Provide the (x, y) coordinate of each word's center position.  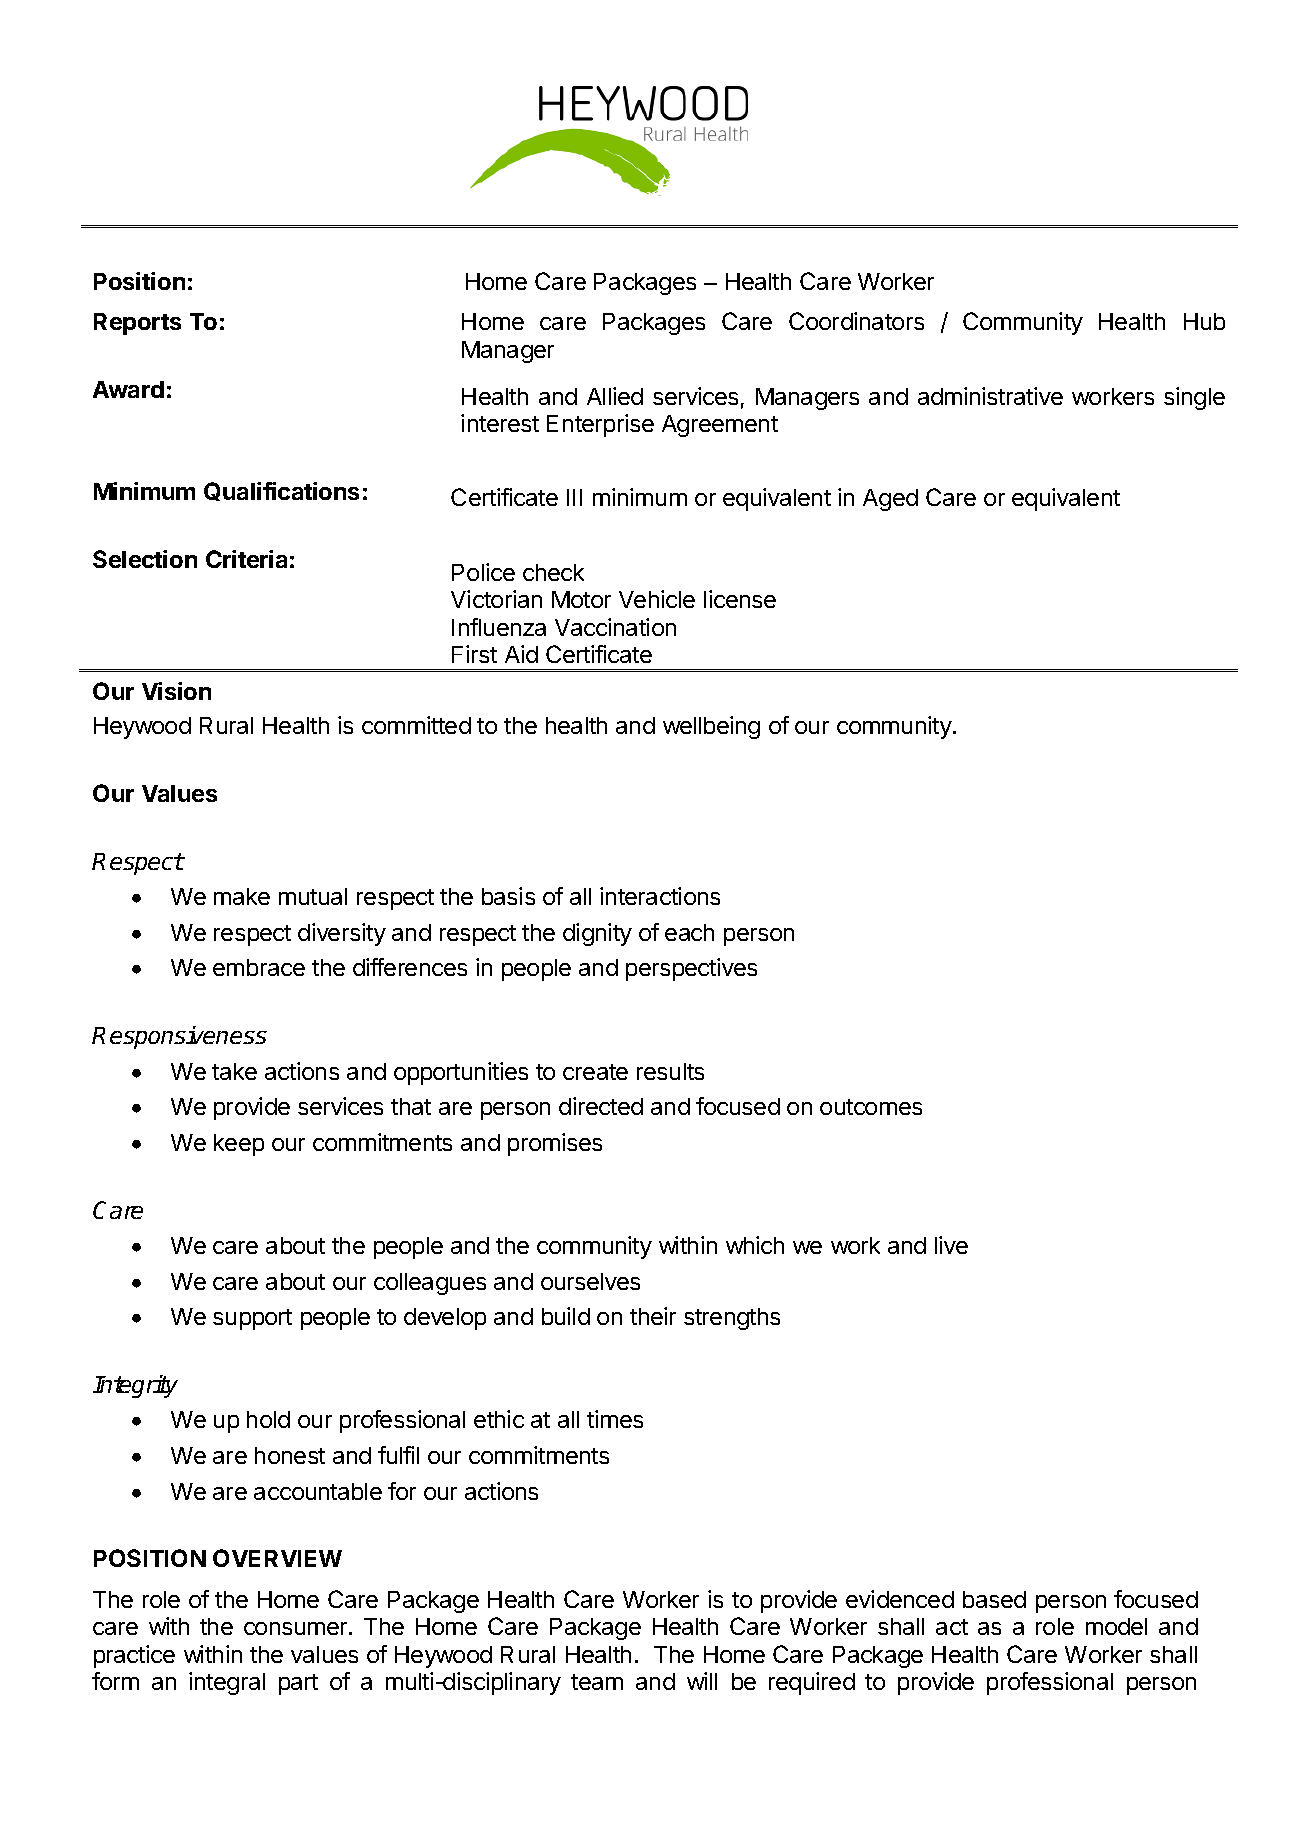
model (1116, 1626)
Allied (615, 396)
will (702, 1681)
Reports (137, 324)
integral (227, 1683)
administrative (990, 396)
